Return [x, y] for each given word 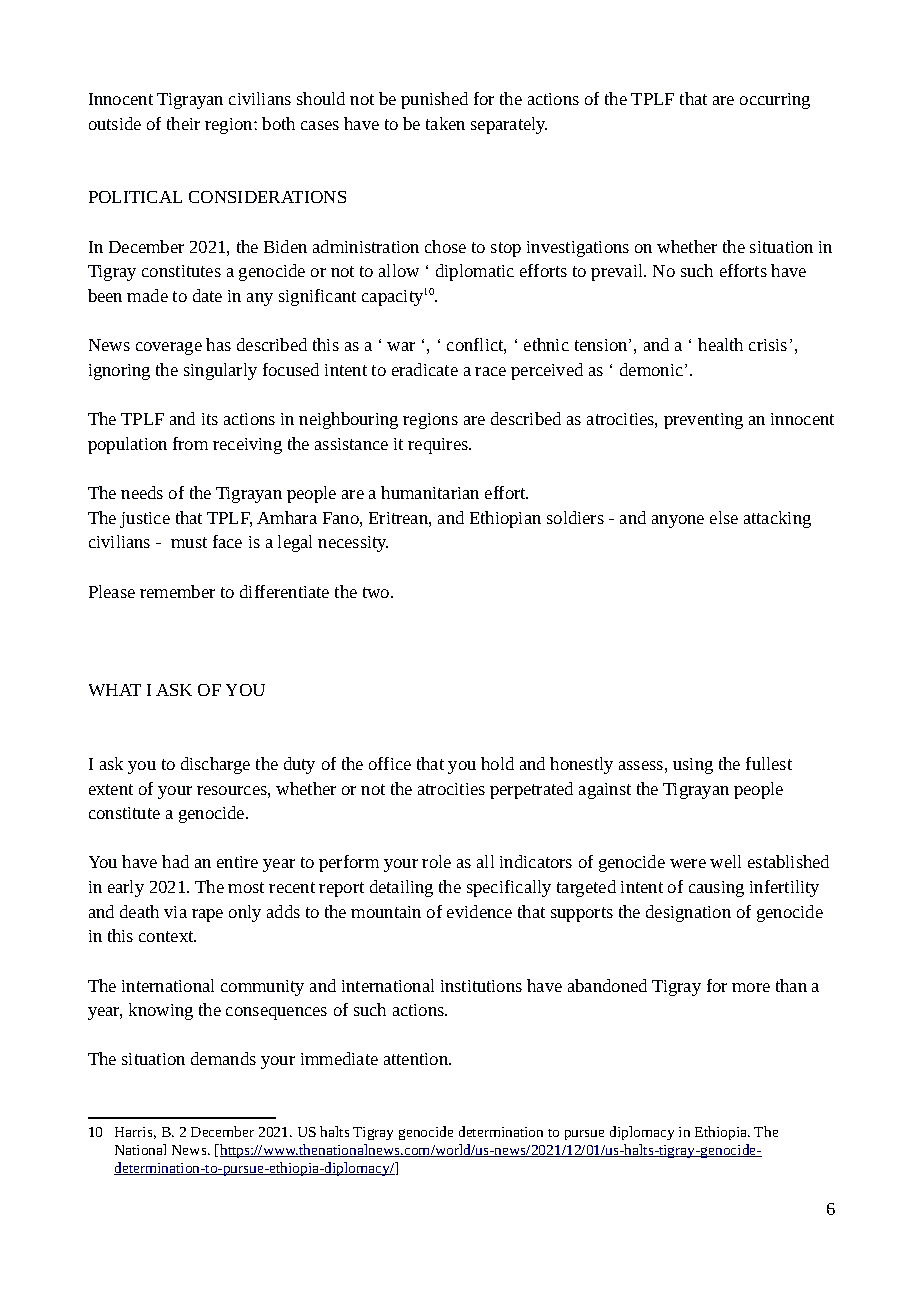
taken [445, 123]
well [725, 861]
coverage [169, 348]
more [751, 987]
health [720, 344]
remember [177, 591]
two [377, 592]
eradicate [425, 369]
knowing [161, 1011]
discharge [215, 765]
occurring [775, 101]
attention [417, 1059]
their [183, 123]
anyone [678, 521]
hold [497, 763]
